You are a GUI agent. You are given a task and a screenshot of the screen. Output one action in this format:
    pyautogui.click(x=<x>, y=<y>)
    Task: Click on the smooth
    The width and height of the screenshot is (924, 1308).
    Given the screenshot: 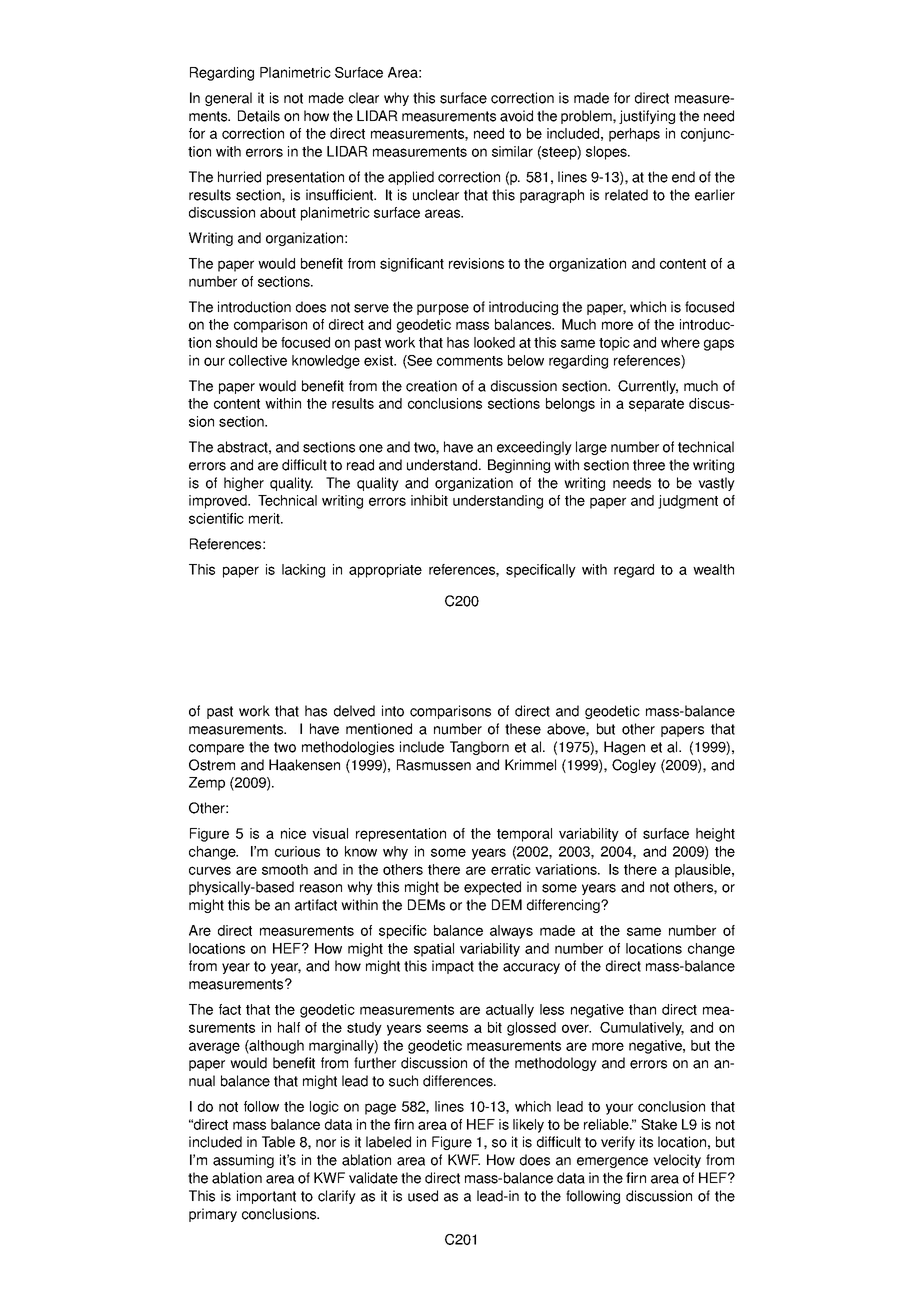 What is the action you would take?
    pyautogui.click(x=285, y=869)
